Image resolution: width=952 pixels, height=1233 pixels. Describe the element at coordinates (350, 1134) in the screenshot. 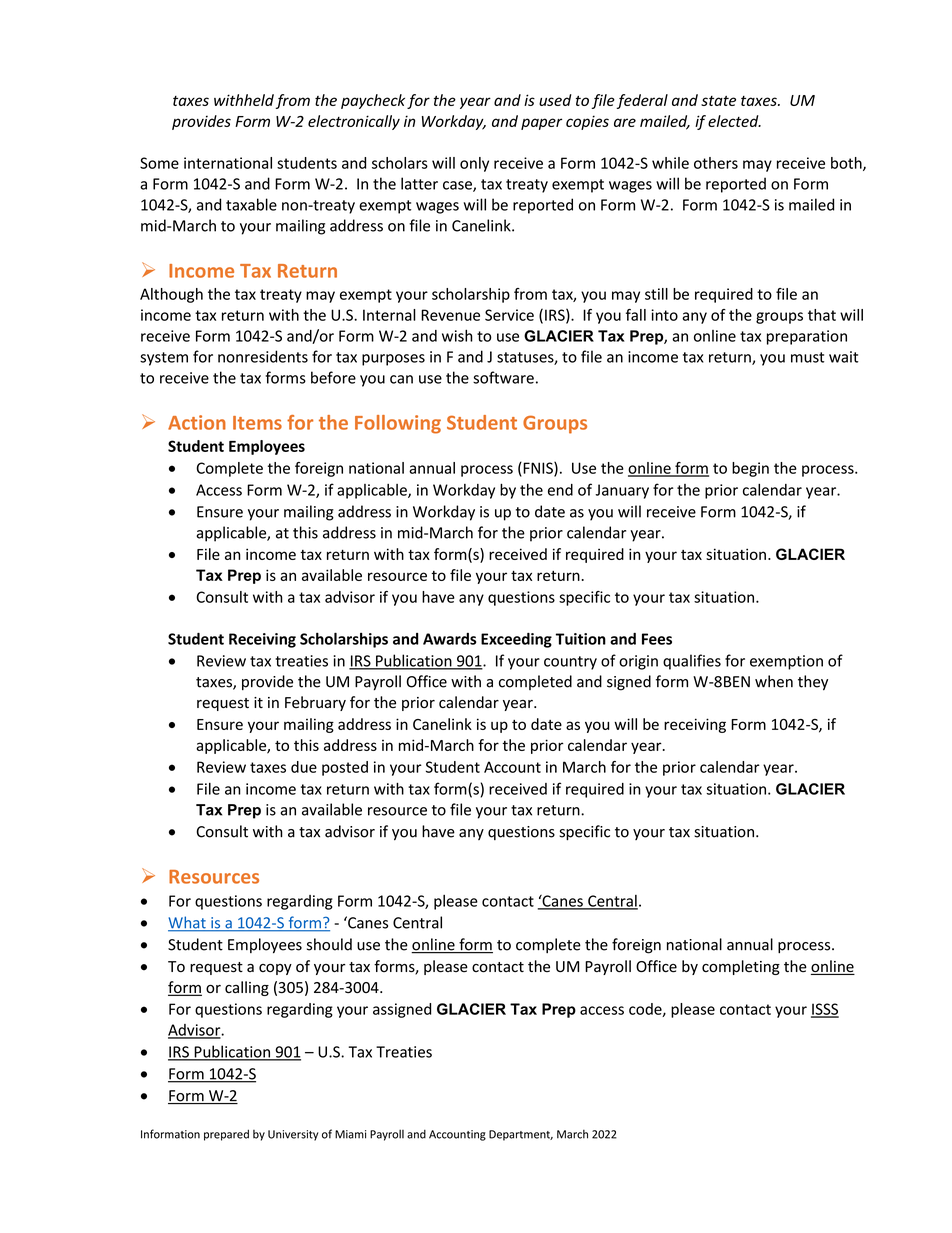

I see `Miami` at that location.
